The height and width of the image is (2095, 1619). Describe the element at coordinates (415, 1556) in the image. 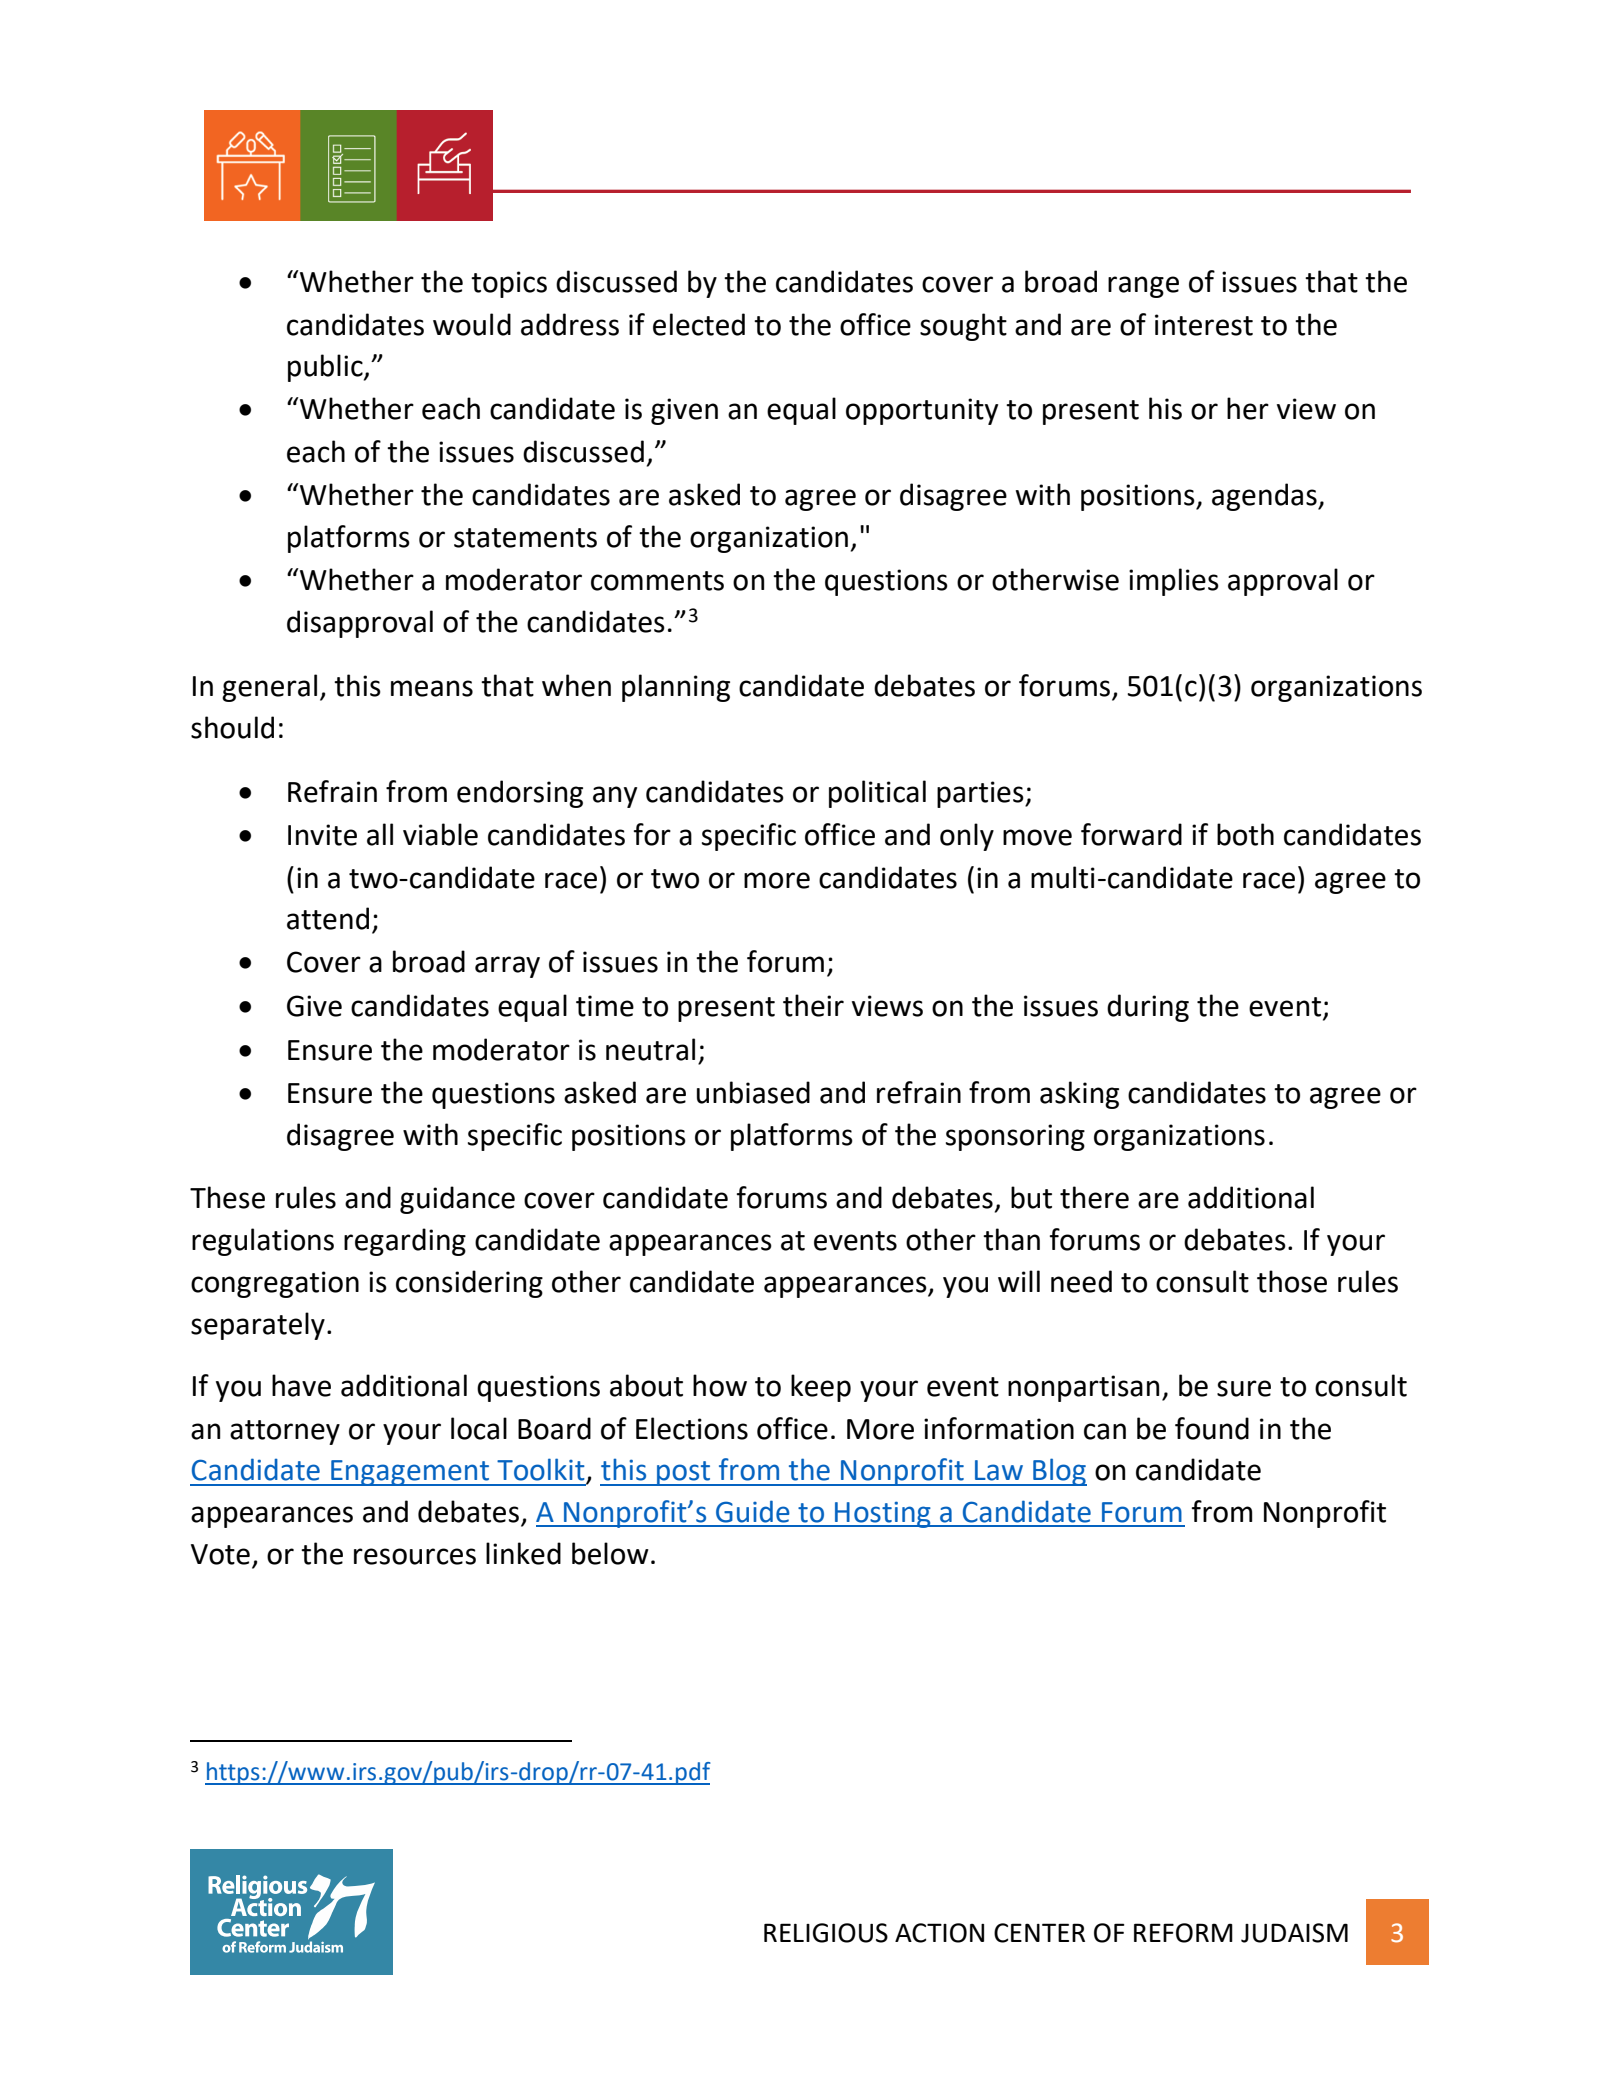

I see `resources` at that location.
